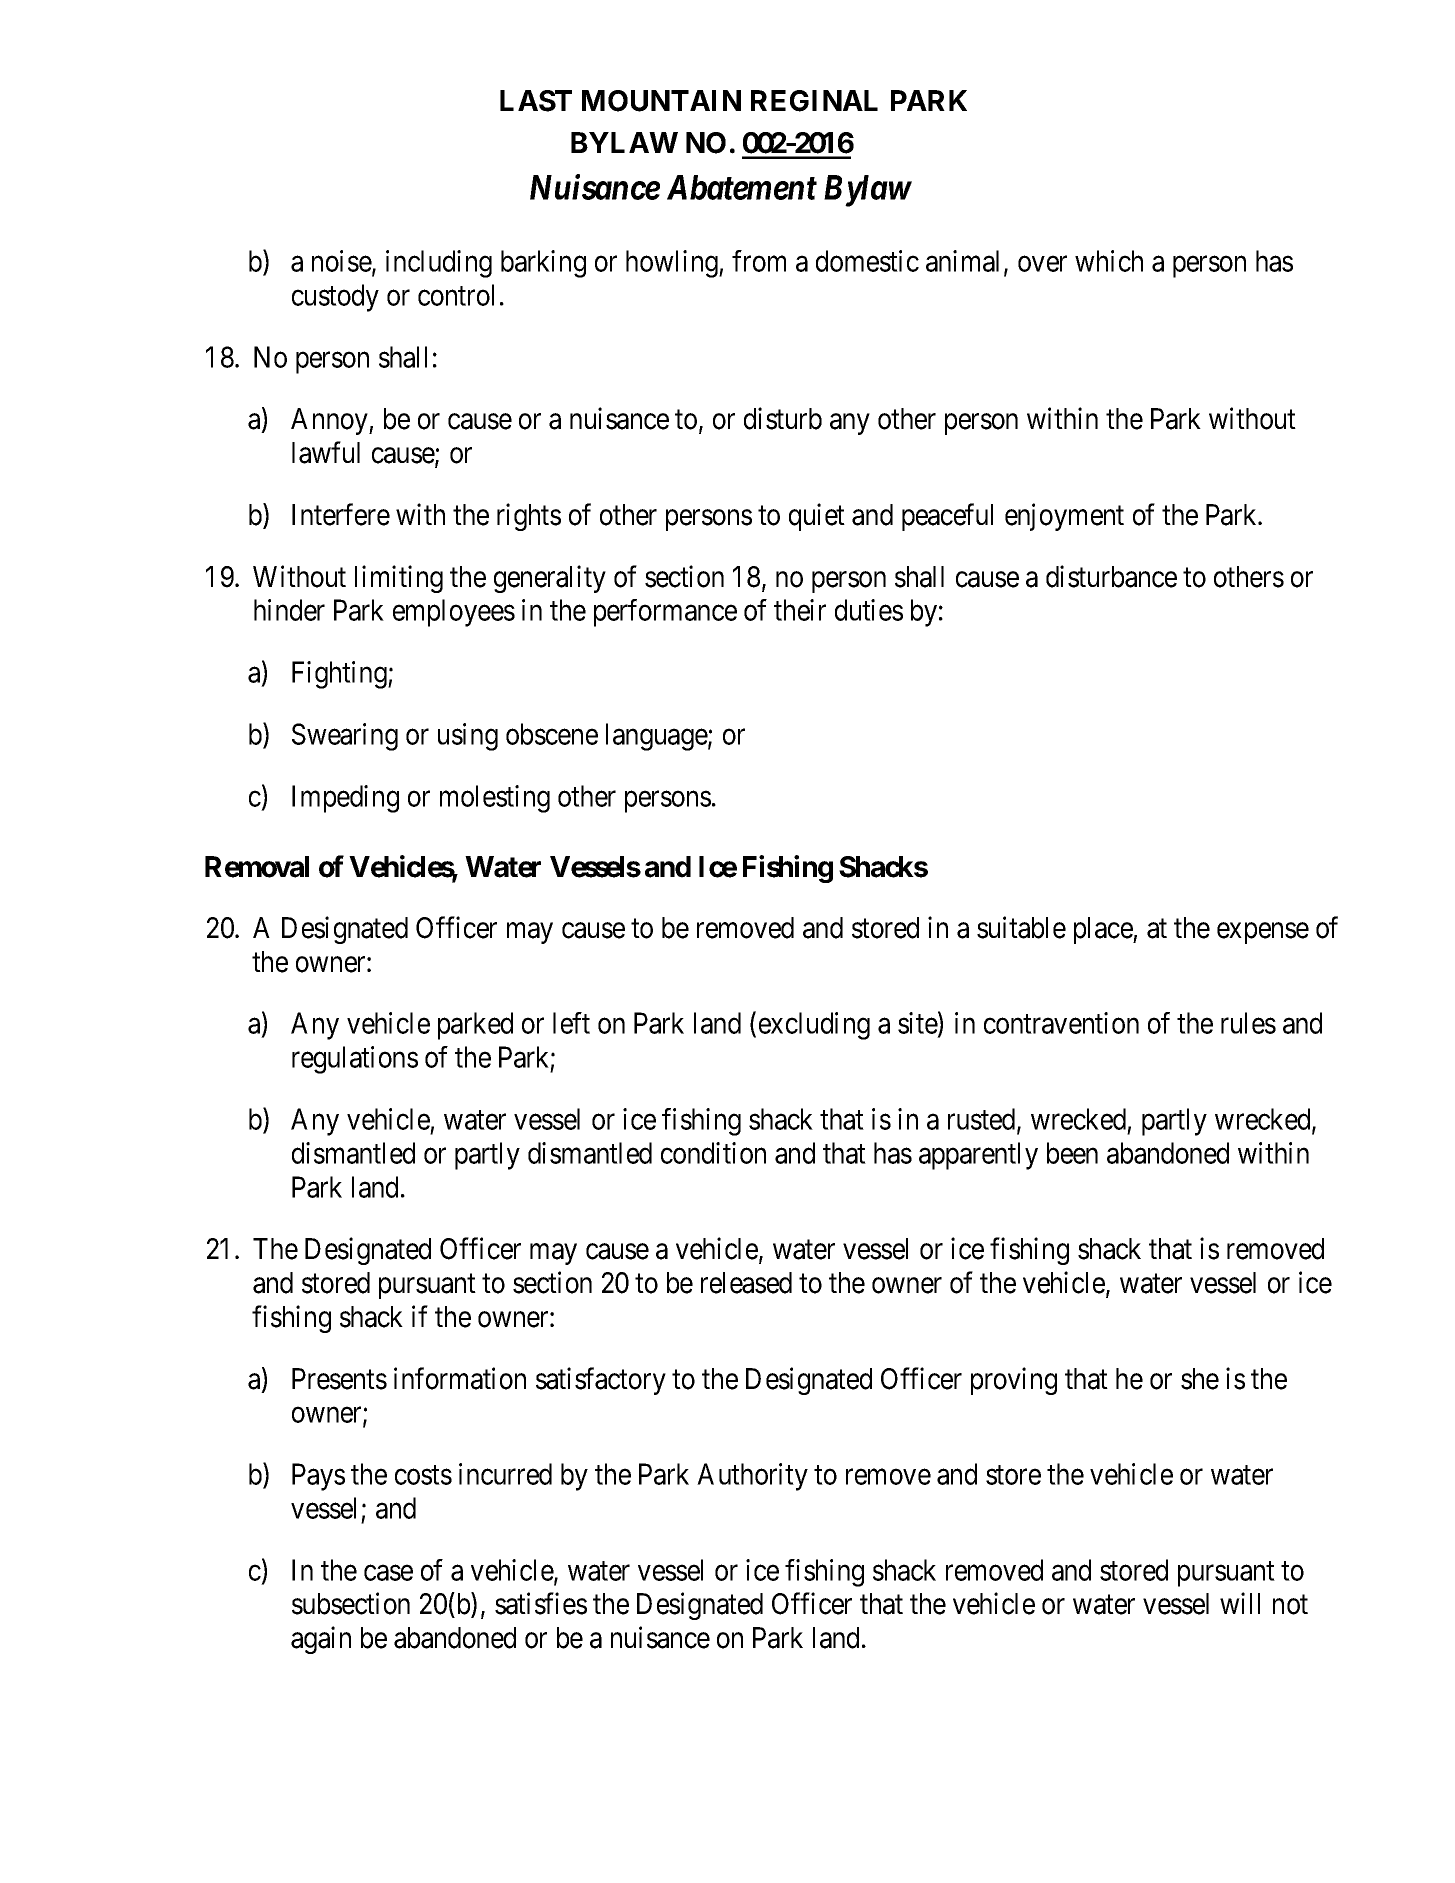 This screenshot has width=1455, height=1883. What do you see at coordinates (817, 517) in the screenshot?
I see `quiet` at bounding box center [817, 517].
